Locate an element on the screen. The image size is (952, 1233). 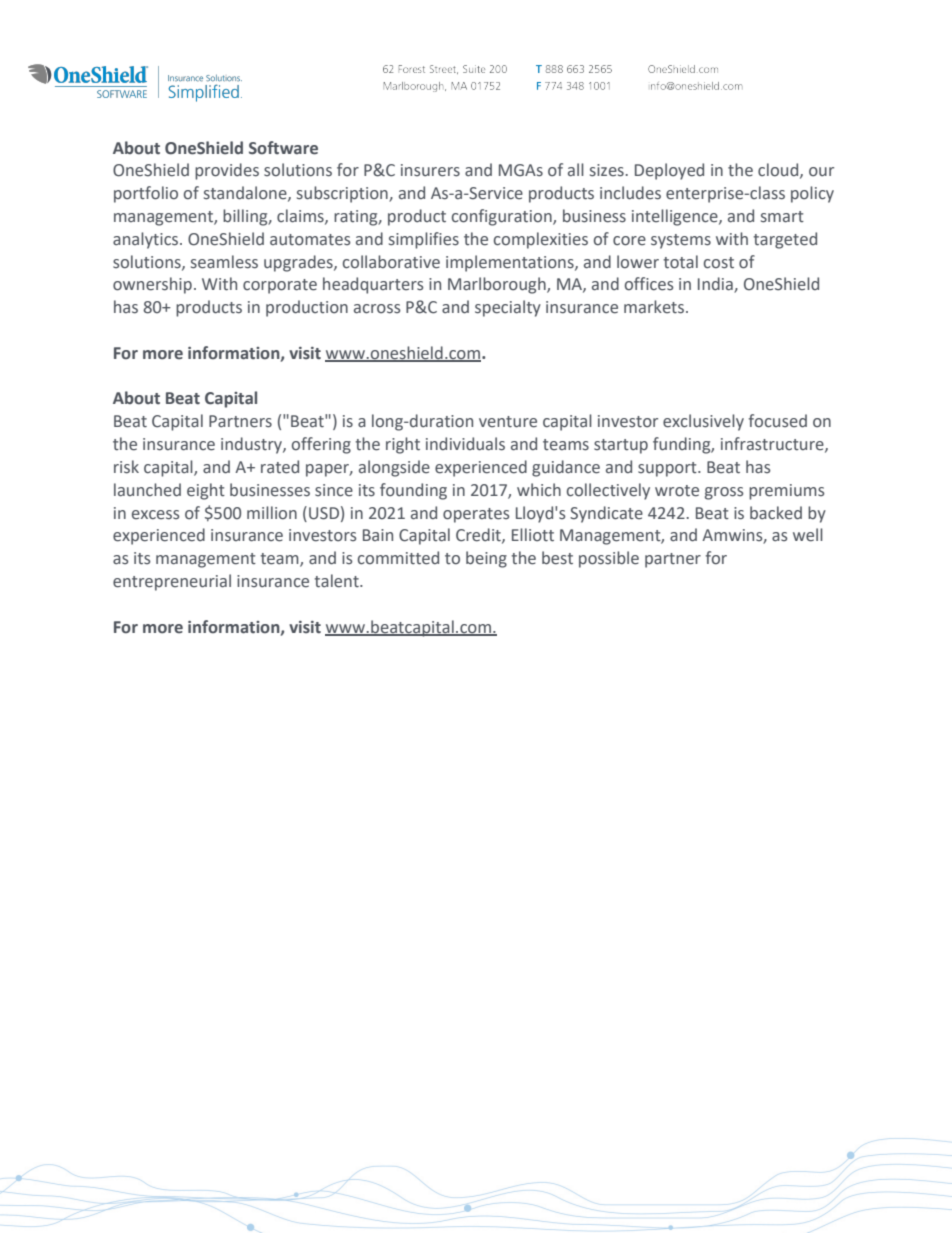
provides is located at coordinates (227, 171).
